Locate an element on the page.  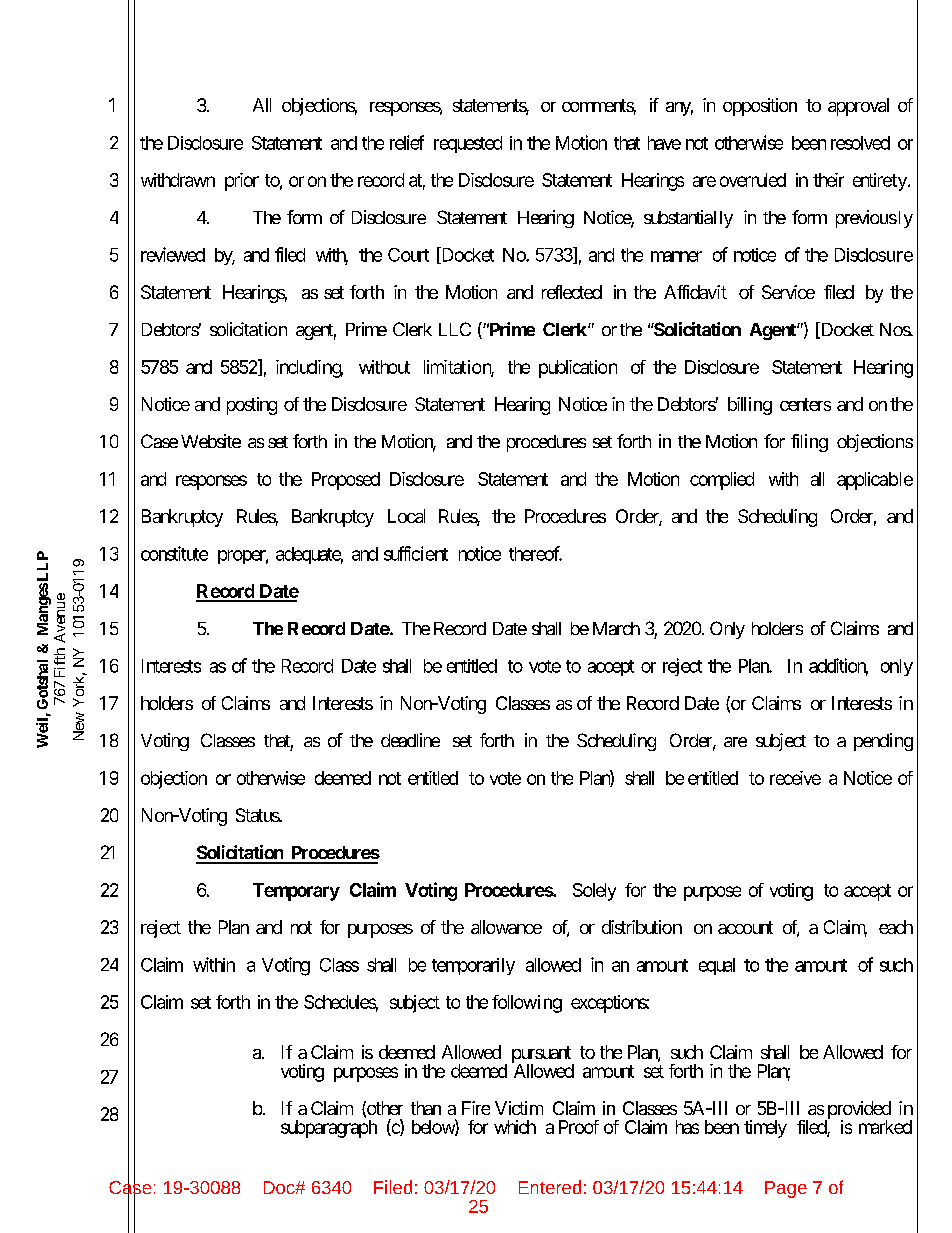
pending is located at coordinates (883, 742).
